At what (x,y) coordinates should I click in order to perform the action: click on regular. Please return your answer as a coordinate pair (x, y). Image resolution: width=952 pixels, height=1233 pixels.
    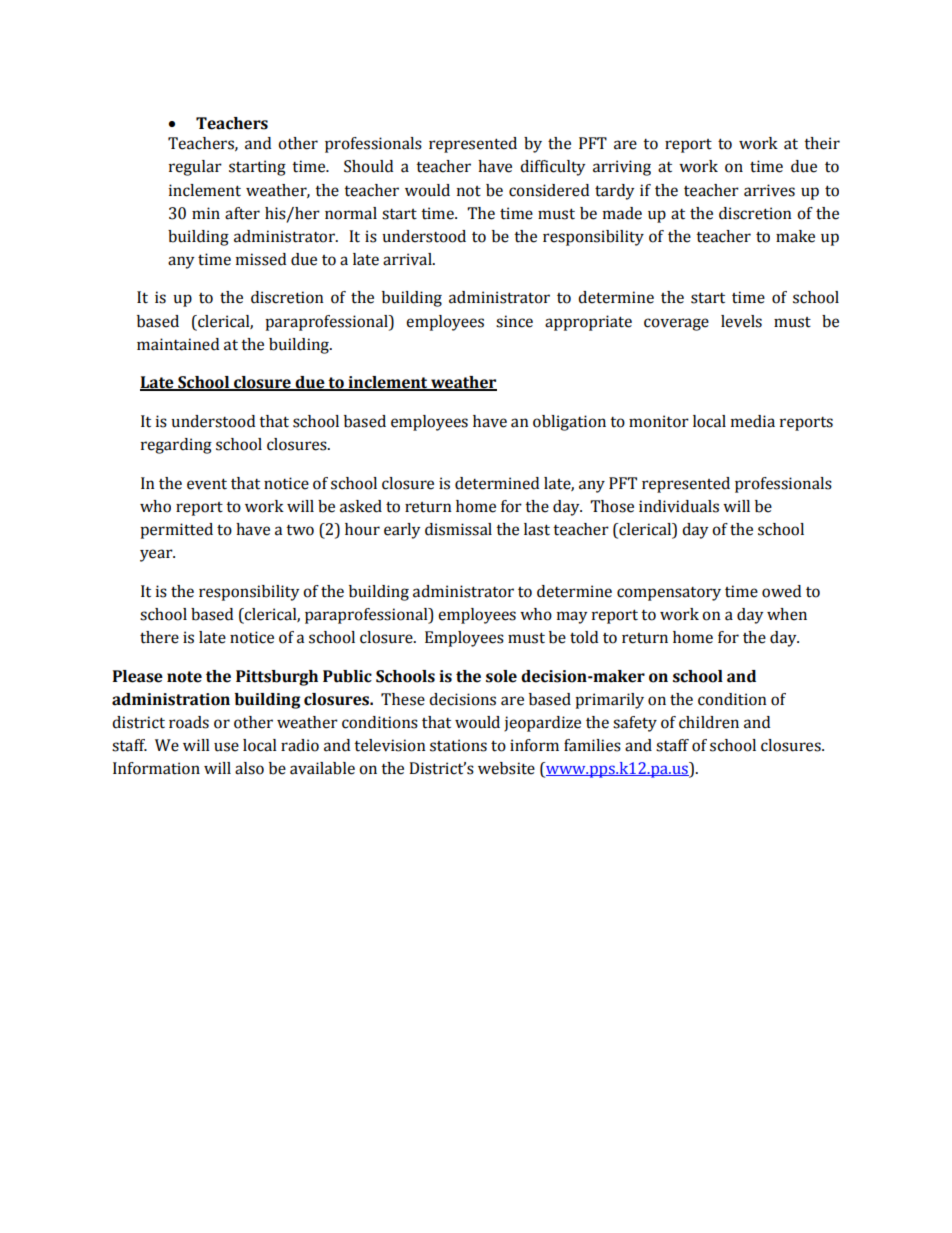
    Looking at the image, I should click on (195, 168).
